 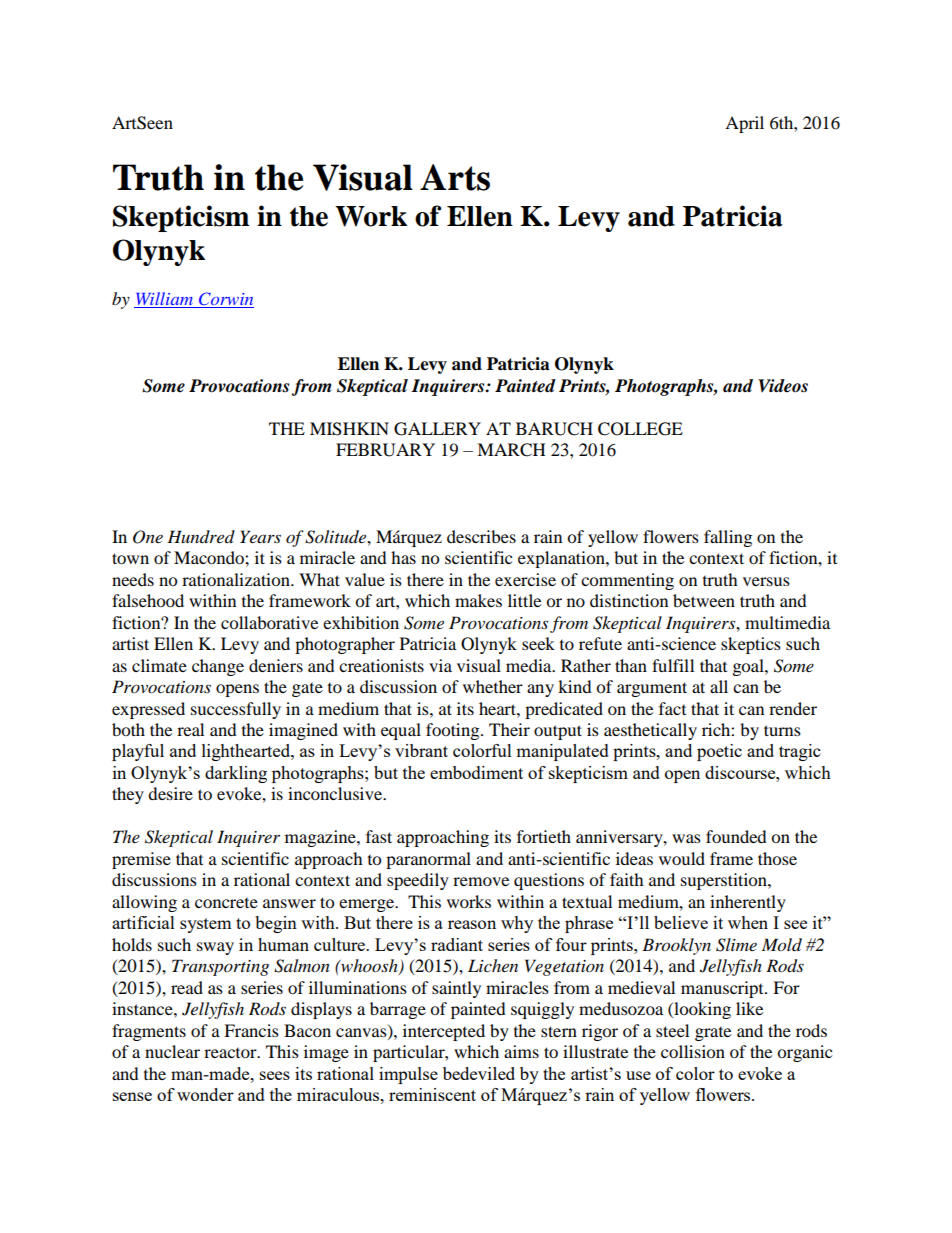 What do you see at coordinates (225, 300) in the screenshot?
I see `Corwin` at bounding box center [225, 300].
